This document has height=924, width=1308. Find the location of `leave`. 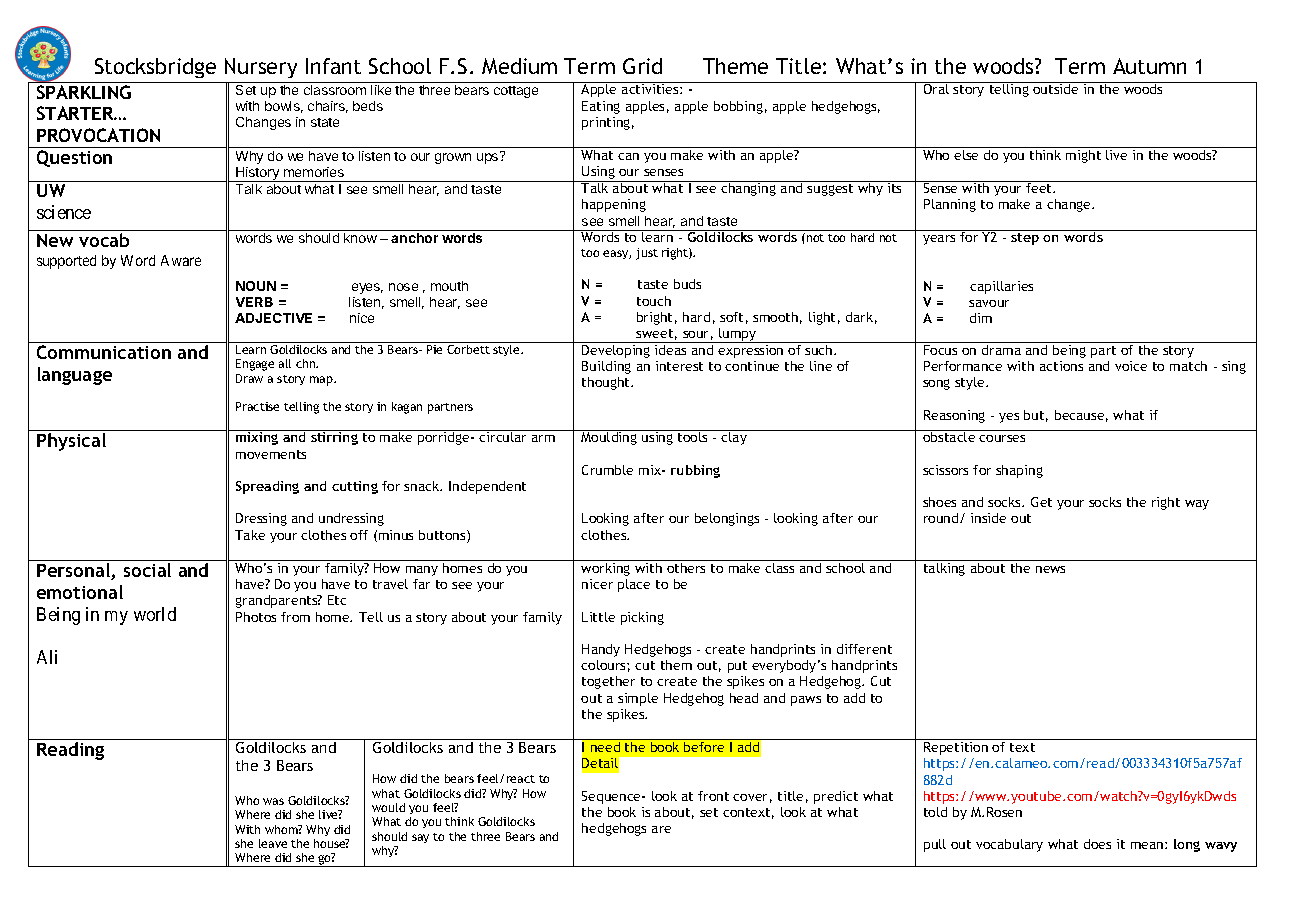

leave is located at coordinates (273, 843).
